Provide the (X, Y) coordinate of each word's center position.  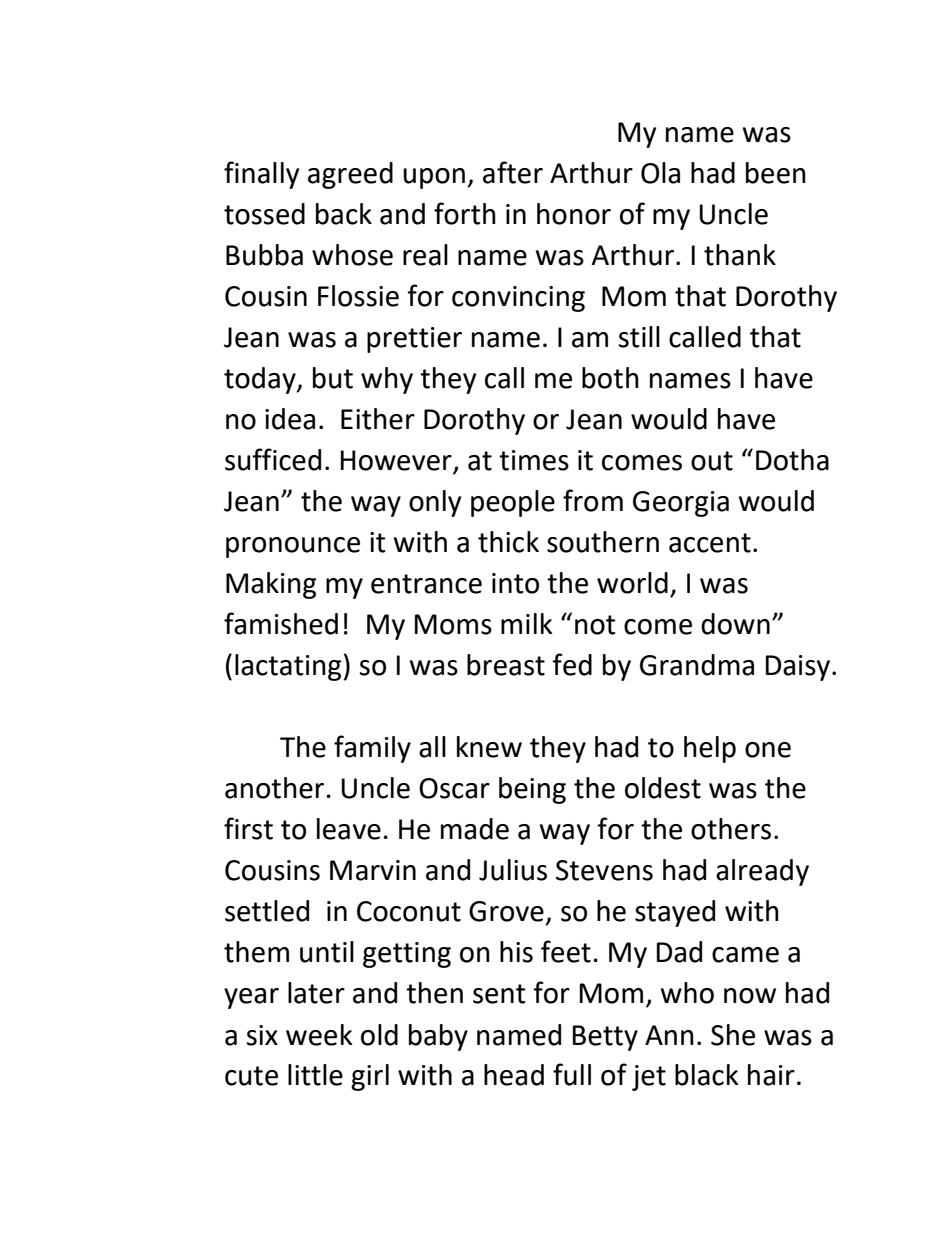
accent (710, 543)
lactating (288, 667)
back (344, 214)
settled (267, 911)
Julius (513, 870)
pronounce (293, 547)
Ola (660, 173)
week (319, 1035)
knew (489, 747)
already (762, 872)
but (333, 378)
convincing (518, 299)
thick (508, 542)
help (710, 749)
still (639, 337)
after (513, 172)
